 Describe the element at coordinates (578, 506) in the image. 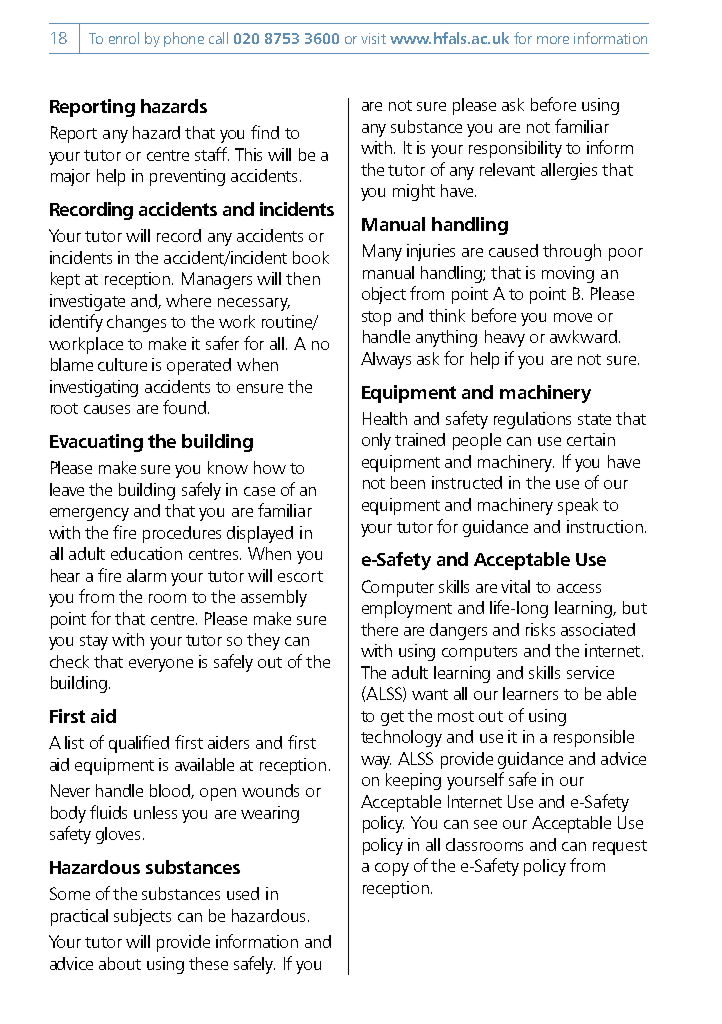

I see `speak` at that location.
